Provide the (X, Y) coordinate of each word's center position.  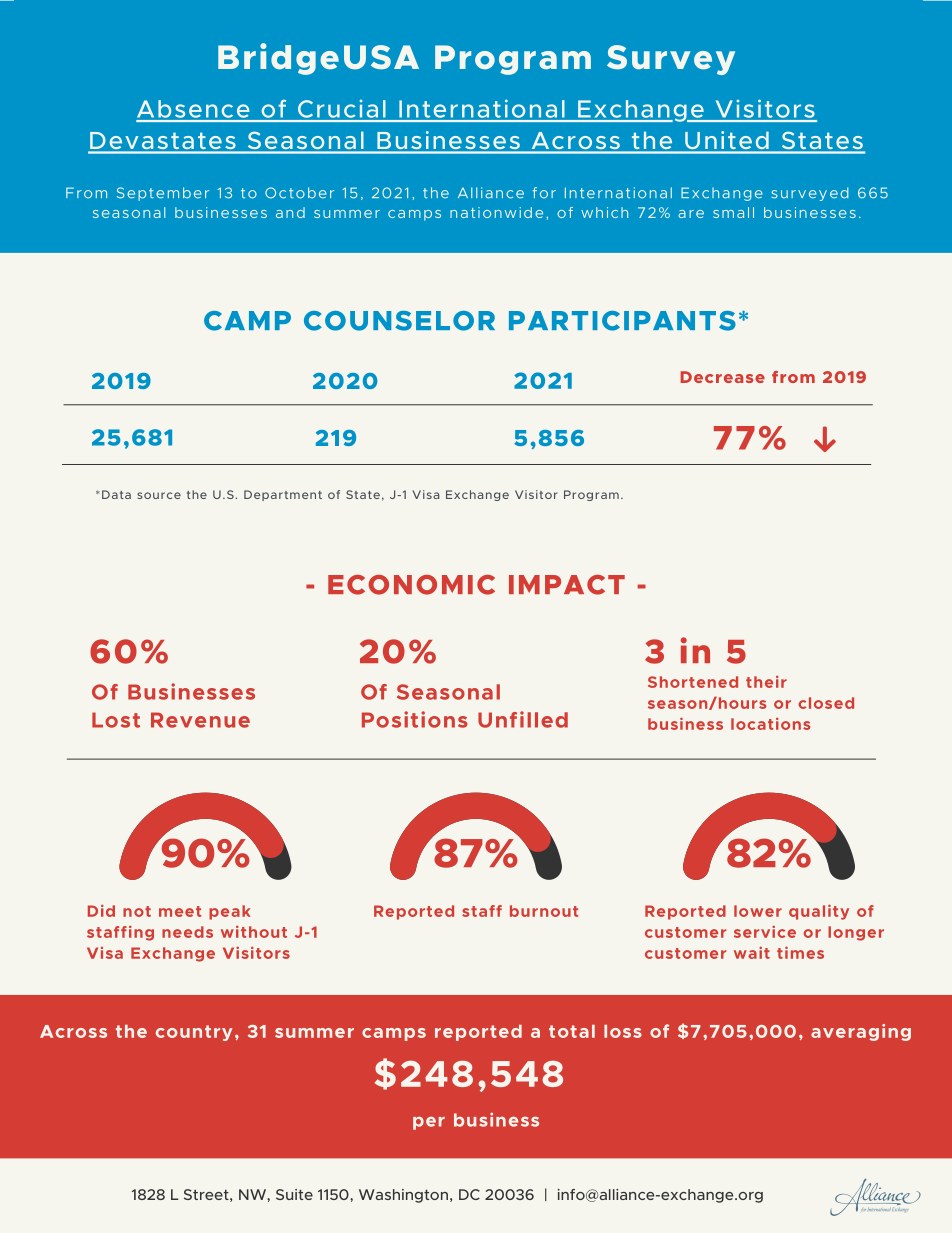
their (766, 682)
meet (180, 911)
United (726, 140)
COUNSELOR (399, 321)
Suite (294, 1194)
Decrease (723, 377)
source (159, 495)
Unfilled (523, 719)
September (163, 194)
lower (758, 911)
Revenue (200, 720)
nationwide (496, 212)
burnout (544, 911)
